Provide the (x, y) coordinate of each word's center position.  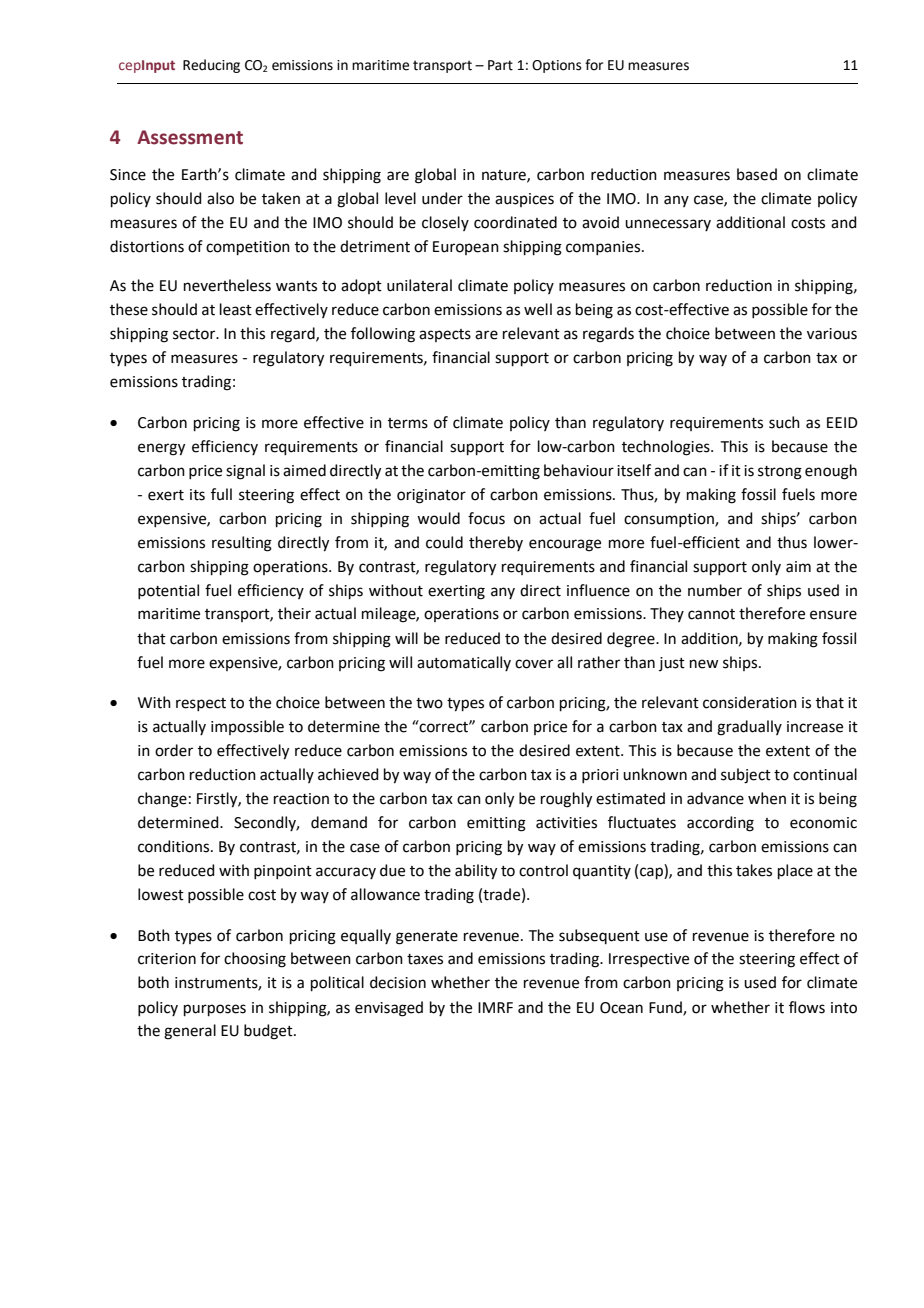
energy (161, 449)
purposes (215, 1010)
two (429, 703)
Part (500, 65)
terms (408, 423)
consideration (750, 702)
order (174, 750)
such (784, 422)
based (757, 174)
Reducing (211, 66)
